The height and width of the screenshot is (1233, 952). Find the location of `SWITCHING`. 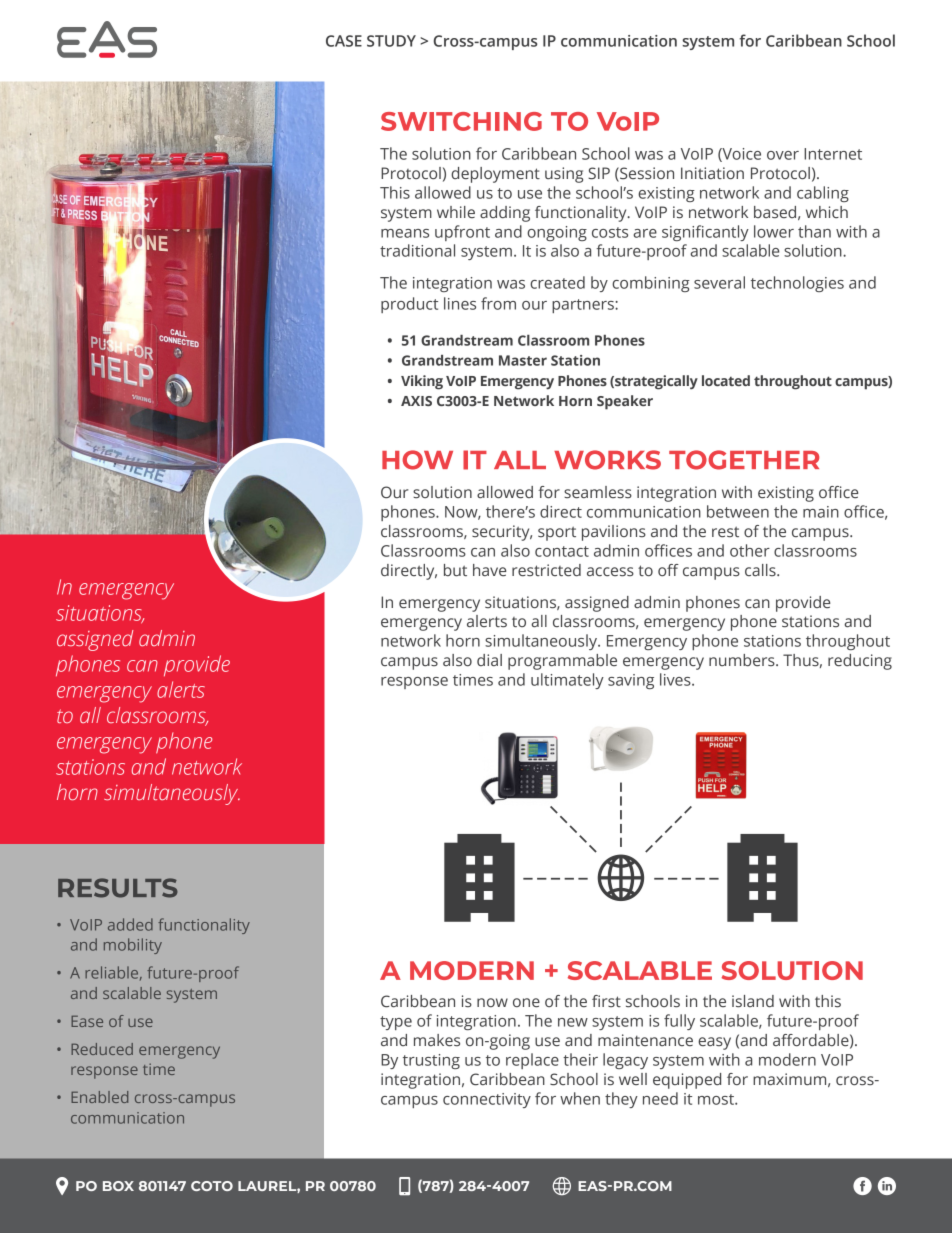

SWITCHING is located at coordinates (461, 121).
